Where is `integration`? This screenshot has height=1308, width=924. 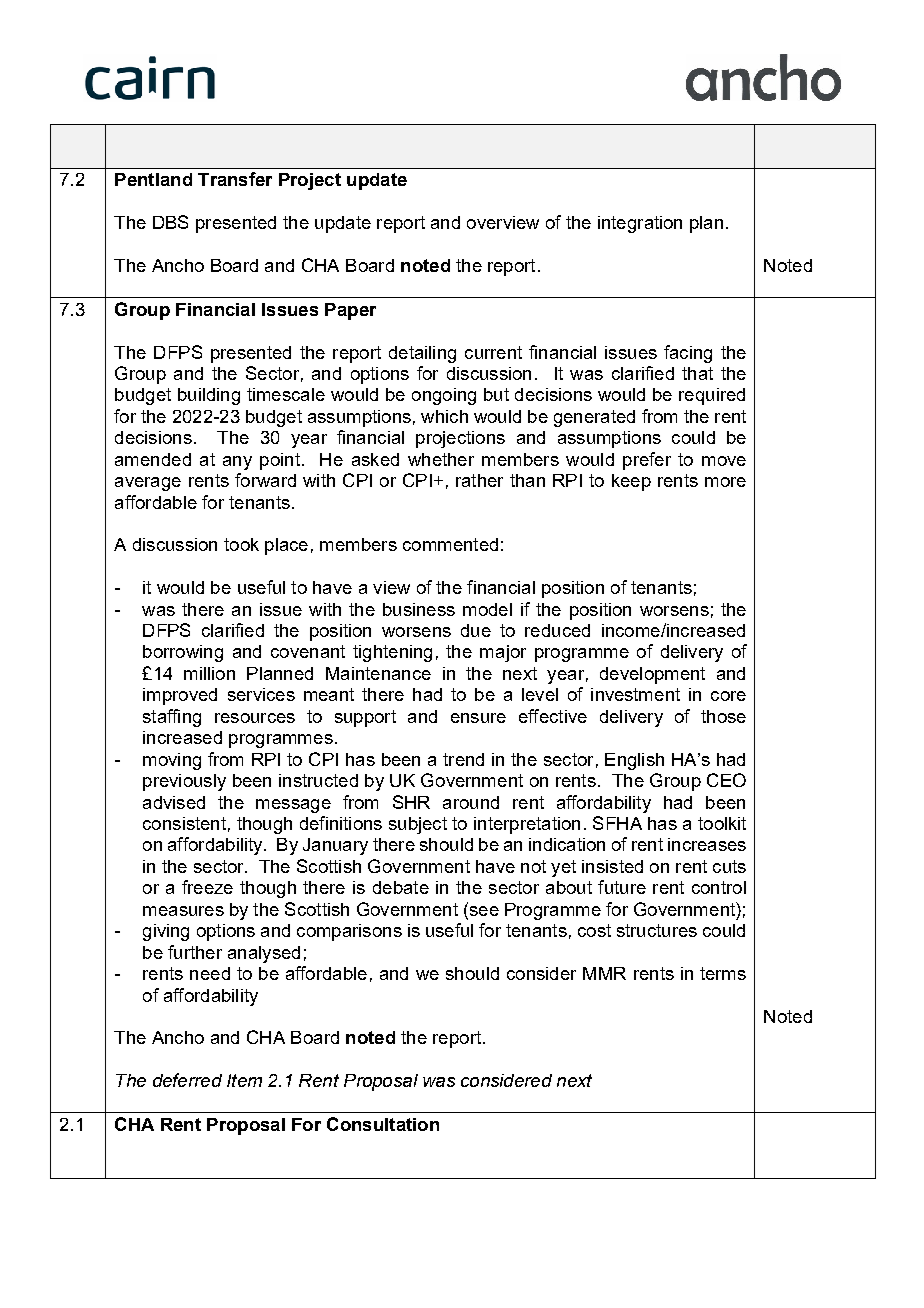
integration is located at coordinates (640, 224).
